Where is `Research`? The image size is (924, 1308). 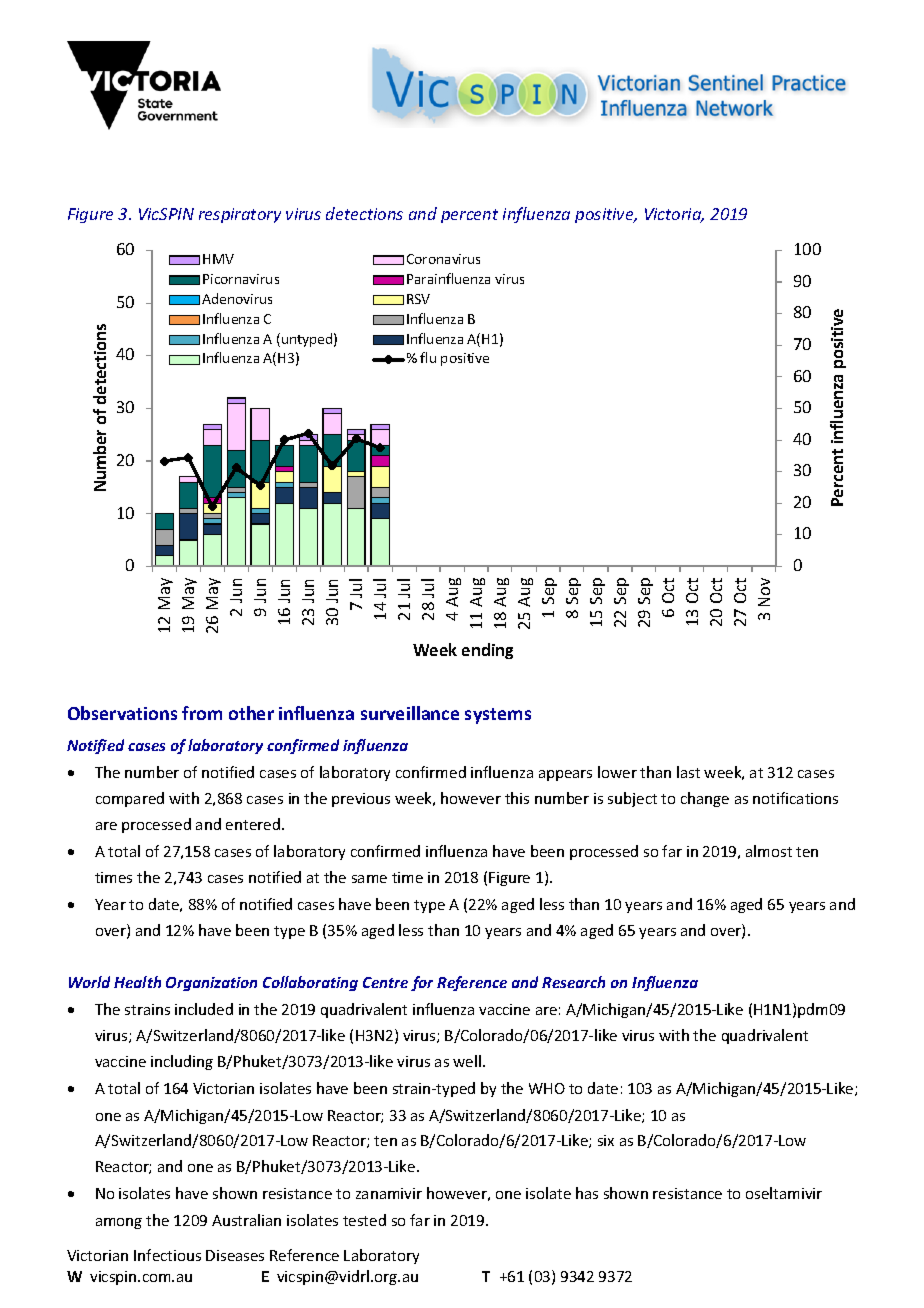
Research is located at coordinates (573, 982).
